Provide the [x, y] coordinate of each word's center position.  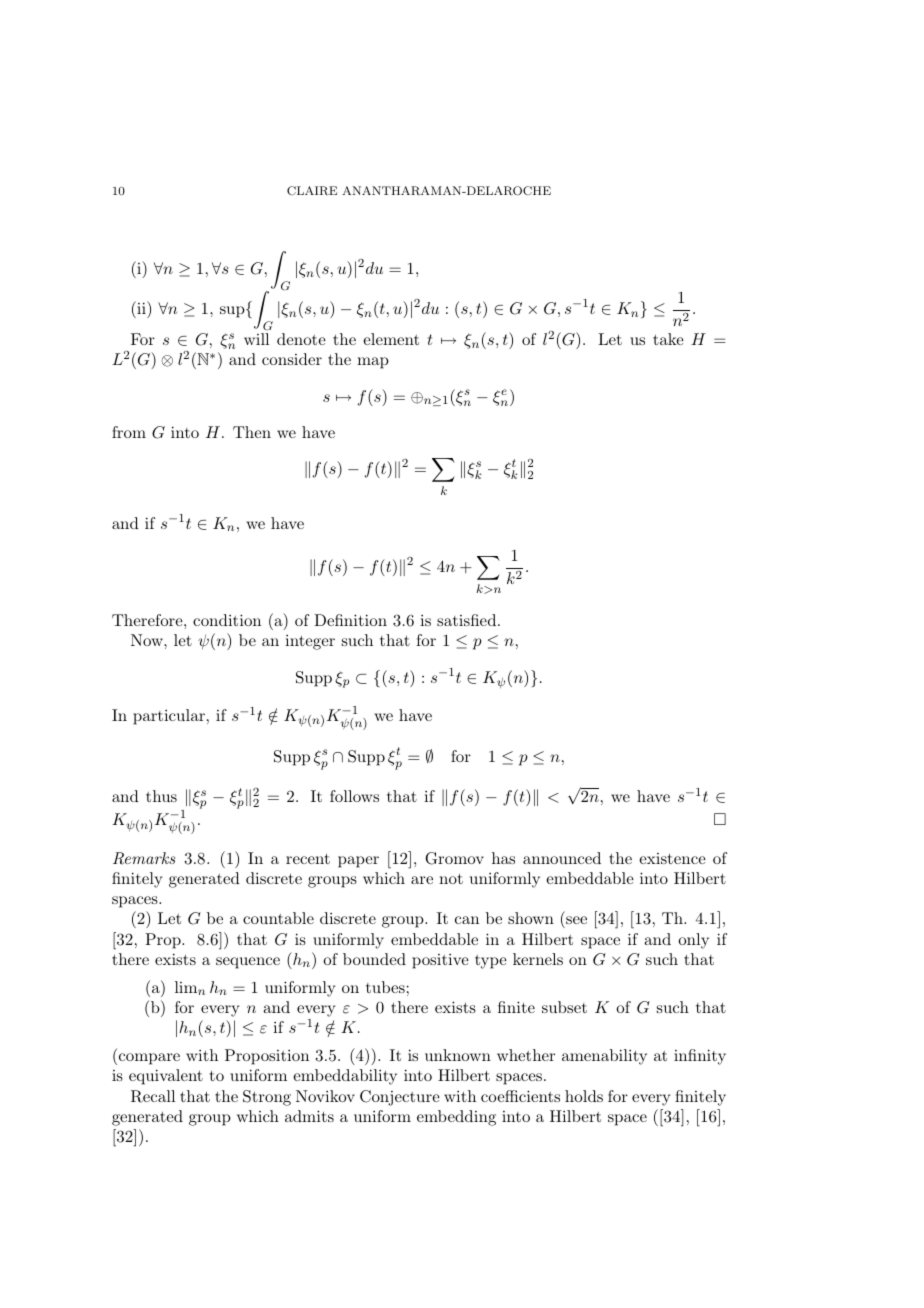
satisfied [468, 620]
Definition [350, 620]
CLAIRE [312, 191]
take [668, 339]
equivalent [166, 1077]
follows [354, 796]
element [391, 339]
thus [161, 796]
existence [672, 858]
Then [252, 432]
